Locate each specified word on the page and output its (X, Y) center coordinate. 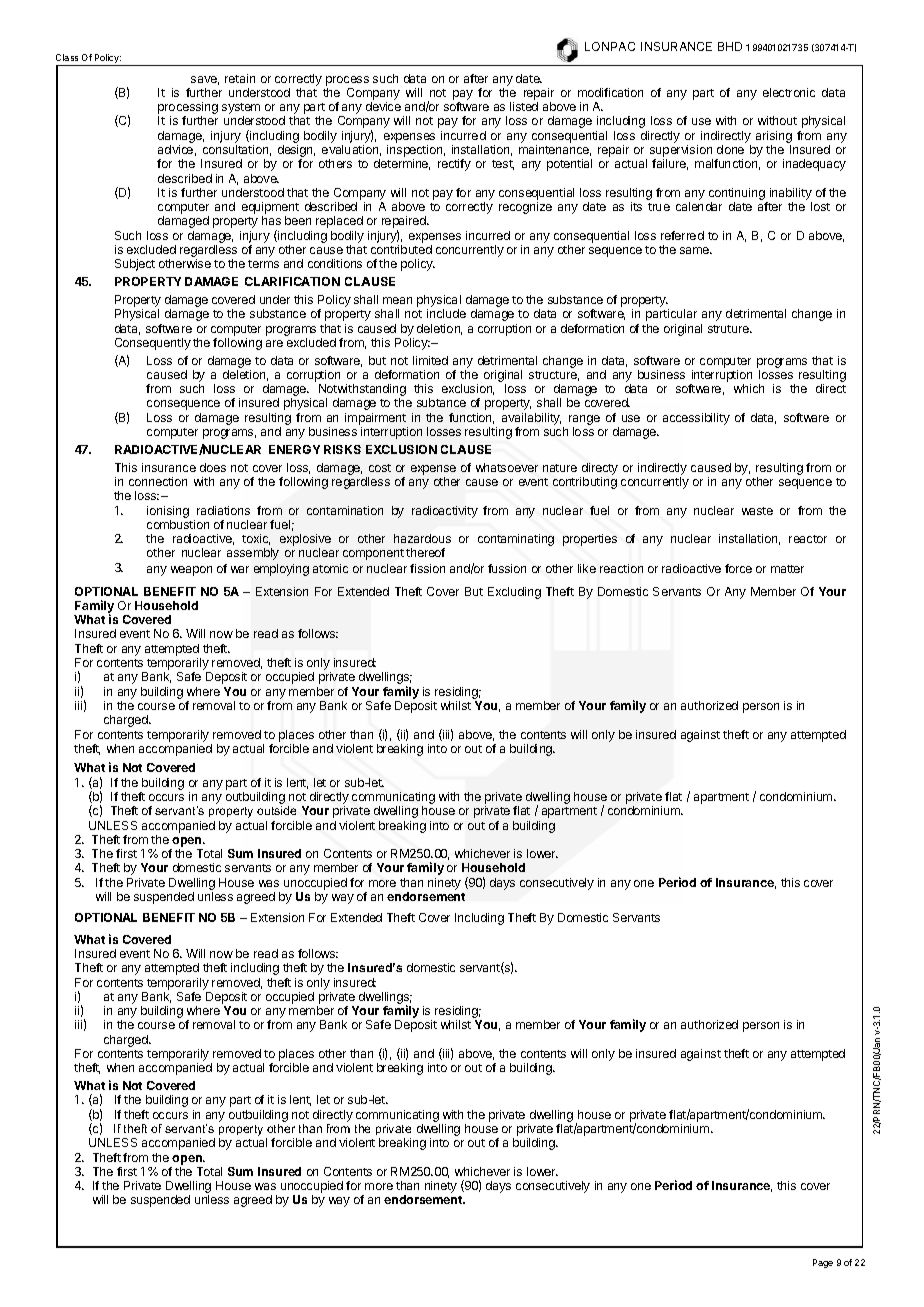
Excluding (514, 593)
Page (823, 1263)
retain (240, 78)
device (383, 106)
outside (276, 810)
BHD (730, 46)
